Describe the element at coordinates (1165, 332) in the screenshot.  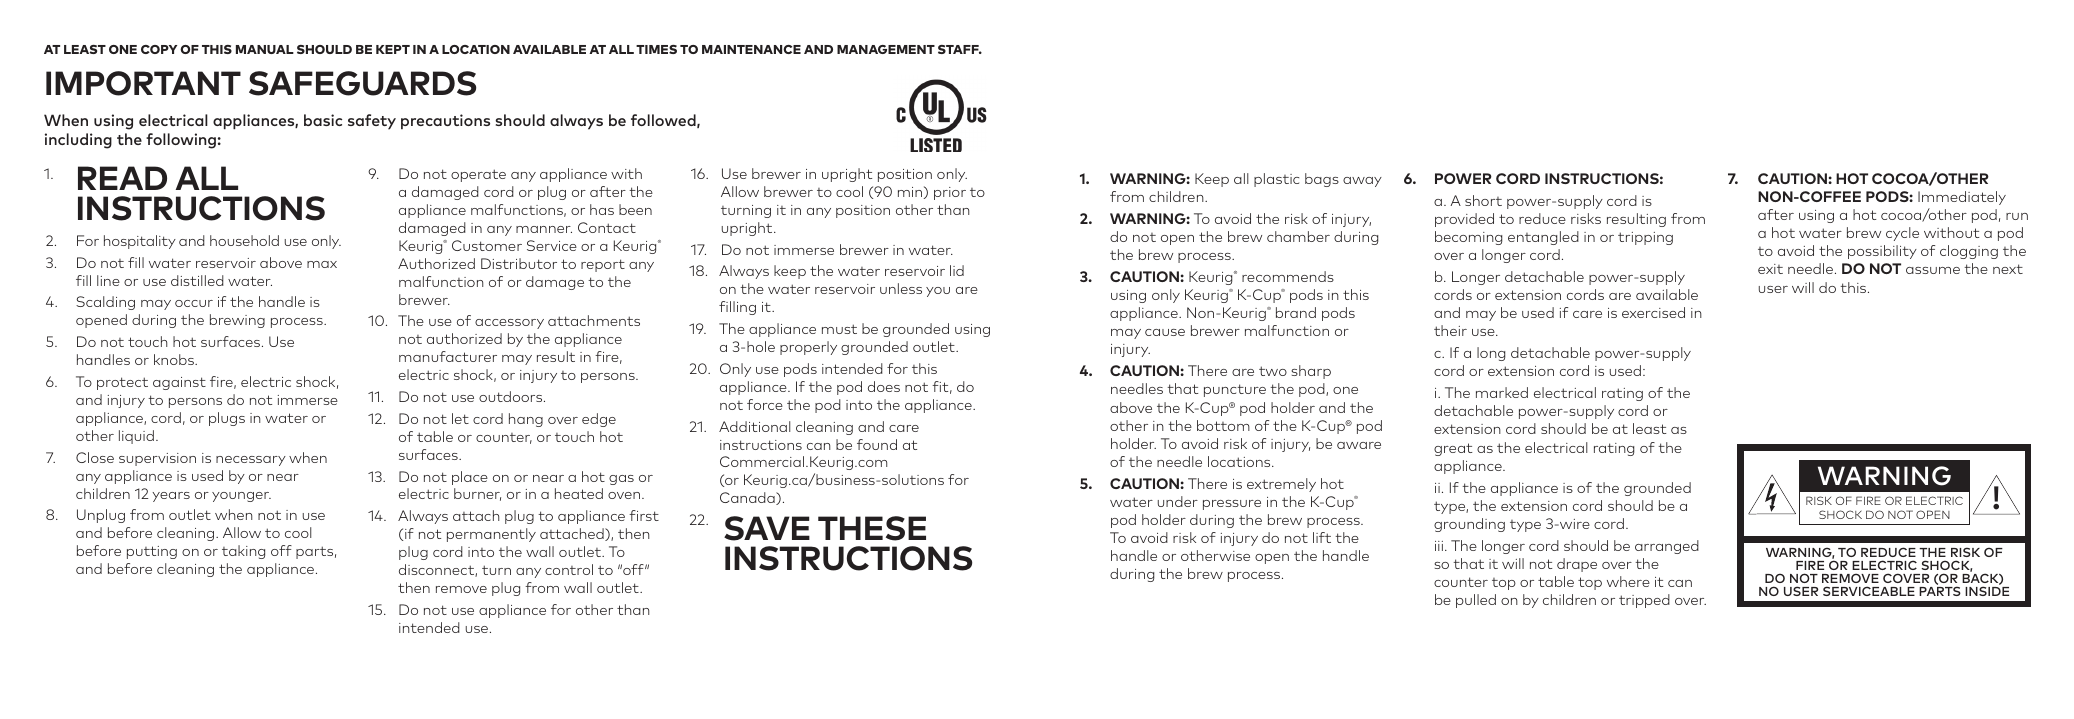
I see `cause` at that location.
